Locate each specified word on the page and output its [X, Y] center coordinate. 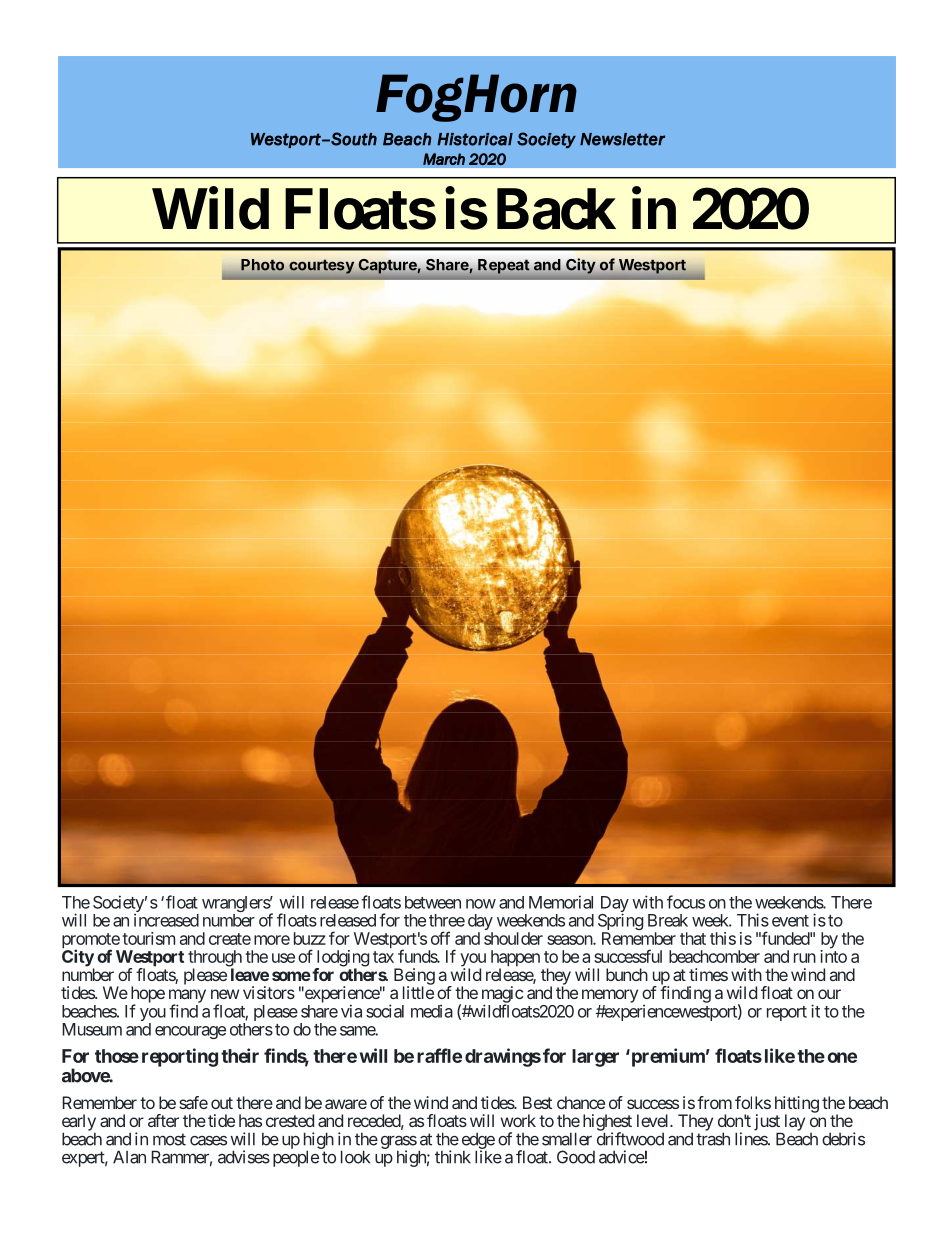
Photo [262, 265]
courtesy [321, 267]
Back [556, 209]
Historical [475, 139]
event [790, 921]
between [433, 902]
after [163, 1120]
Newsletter [622, 139]
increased [166, 920]
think [453, 1157]
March [444, 159]
